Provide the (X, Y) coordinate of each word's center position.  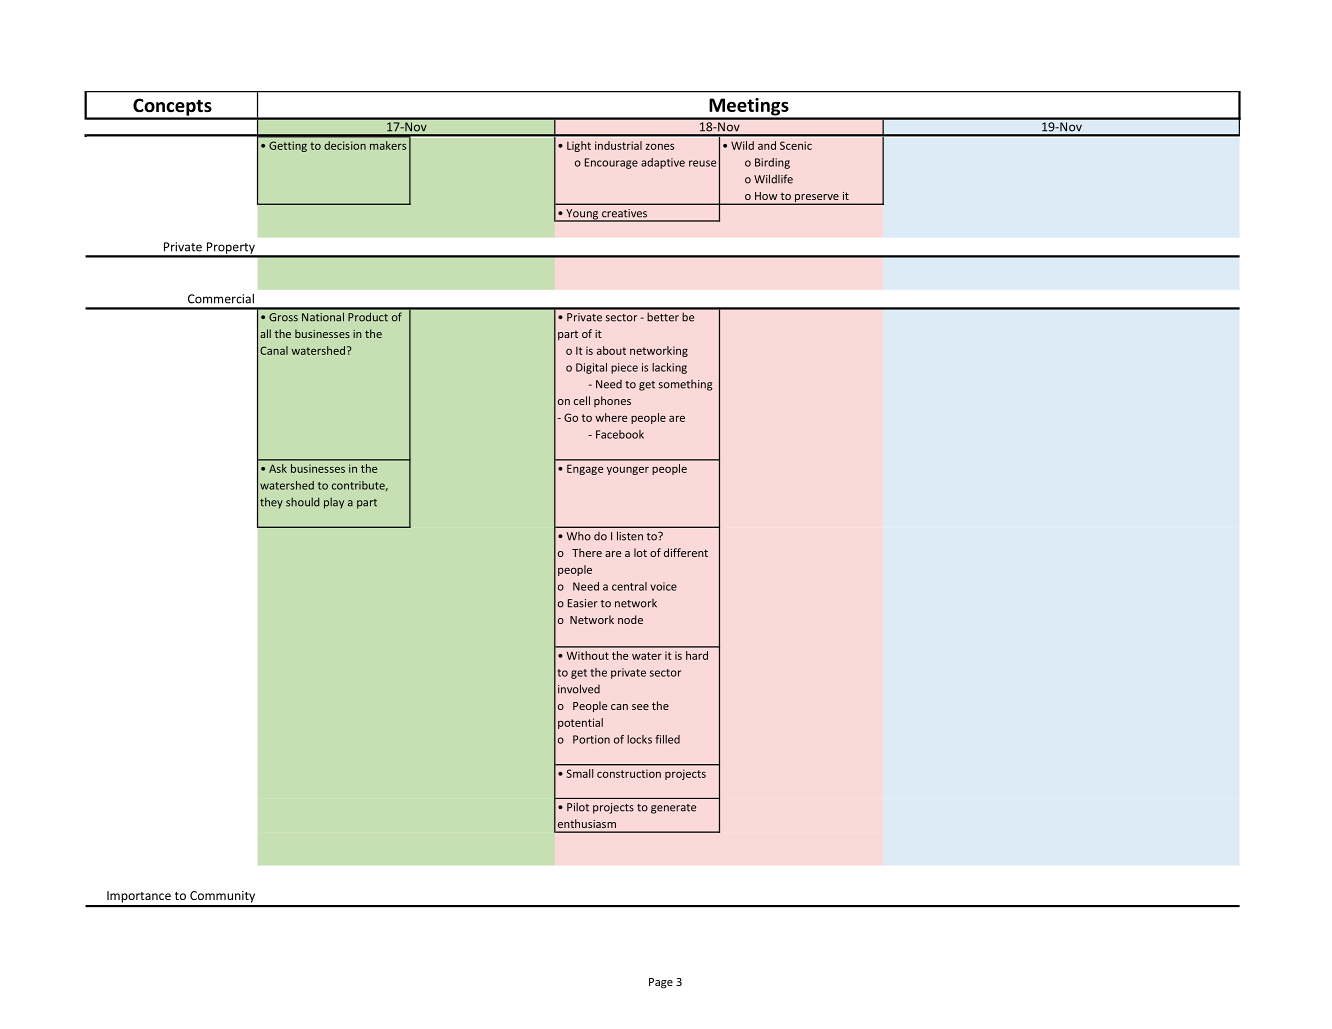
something (686, 385)
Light (579, 146)
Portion (591, 739)
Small (580, 773)
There (587, 552)
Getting (288, 146)
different (686, 552)
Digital (591, 368)
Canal (274, 350)
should (302, 502)
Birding (772, 163)
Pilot (578, 807)
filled (668, 739)
